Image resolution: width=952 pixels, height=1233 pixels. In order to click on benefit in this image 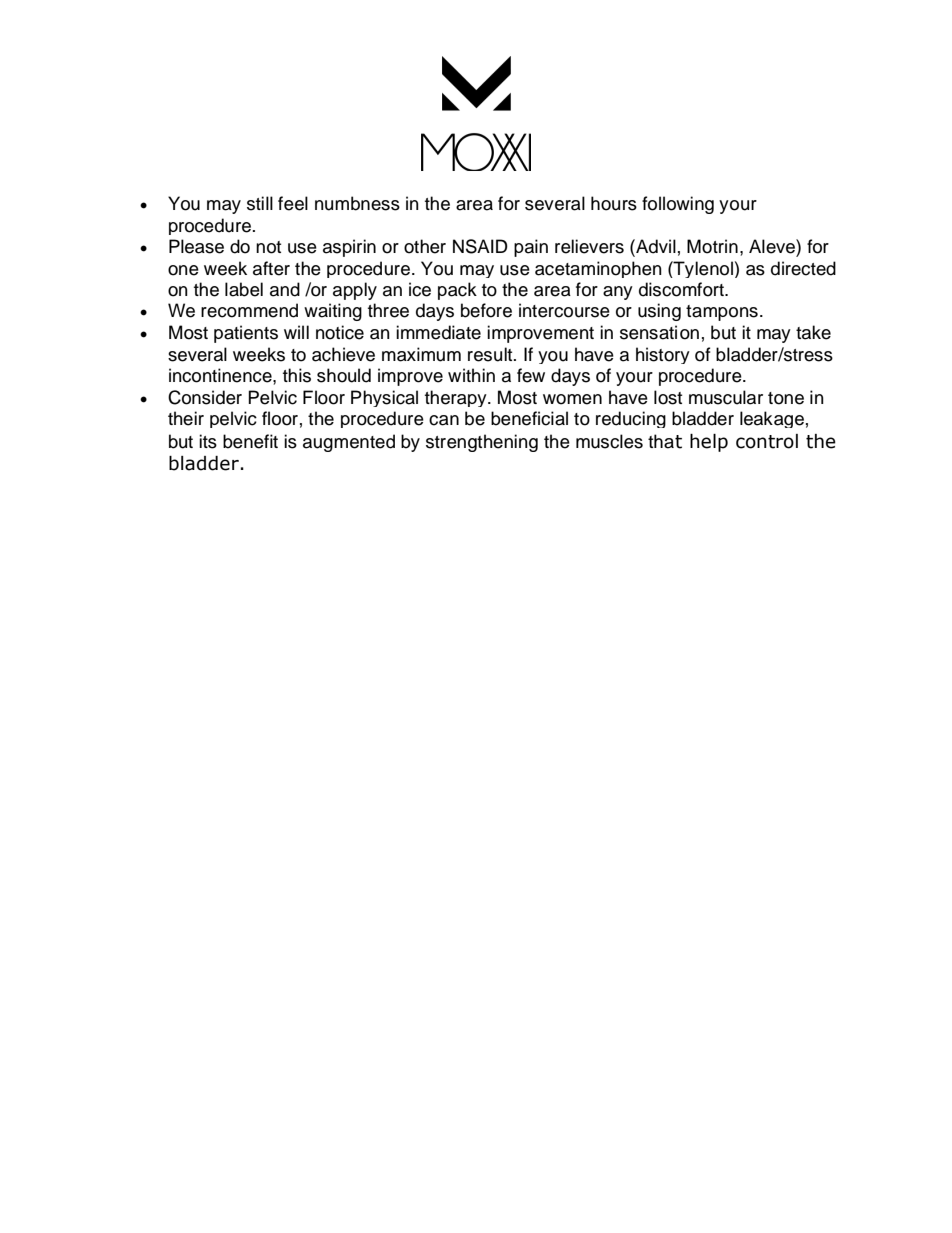, I will do `click(250, 441)`.
